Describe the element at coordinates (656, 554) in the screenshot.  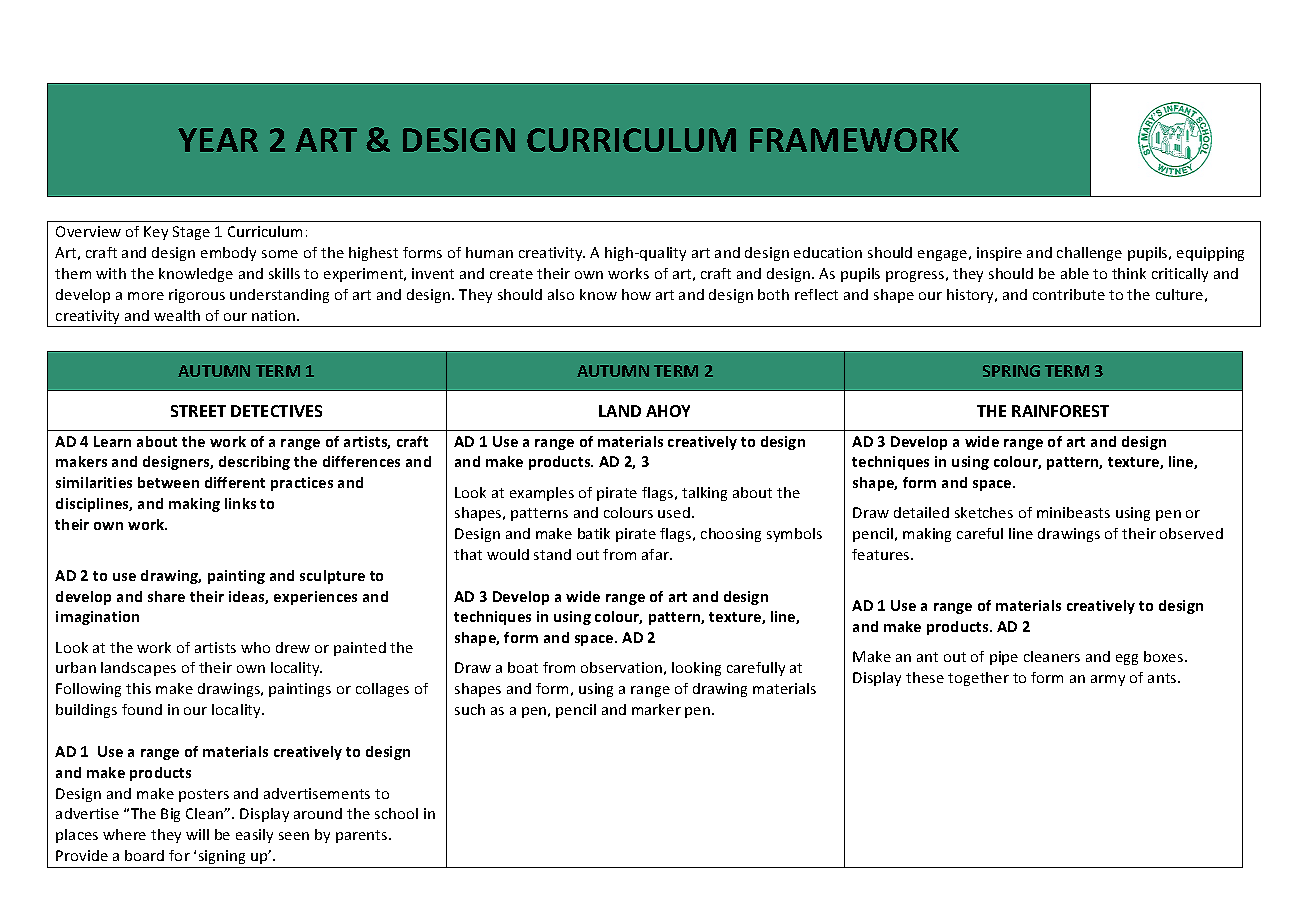
I see `afar` at that location.
